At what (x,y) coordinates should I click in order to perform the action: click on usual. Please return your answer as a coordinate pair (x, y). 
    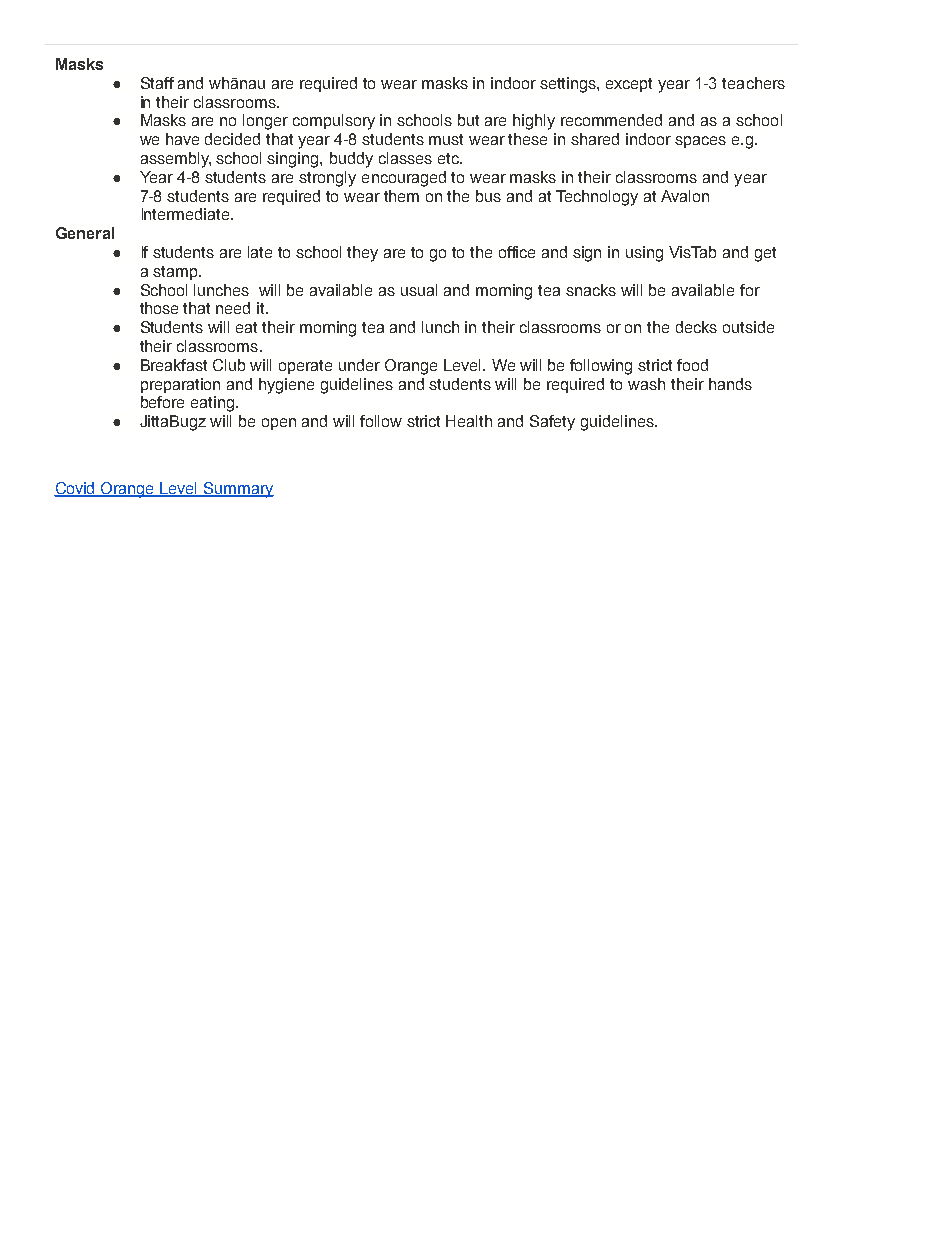
    Looking at the image, I should click on (419, 290).
